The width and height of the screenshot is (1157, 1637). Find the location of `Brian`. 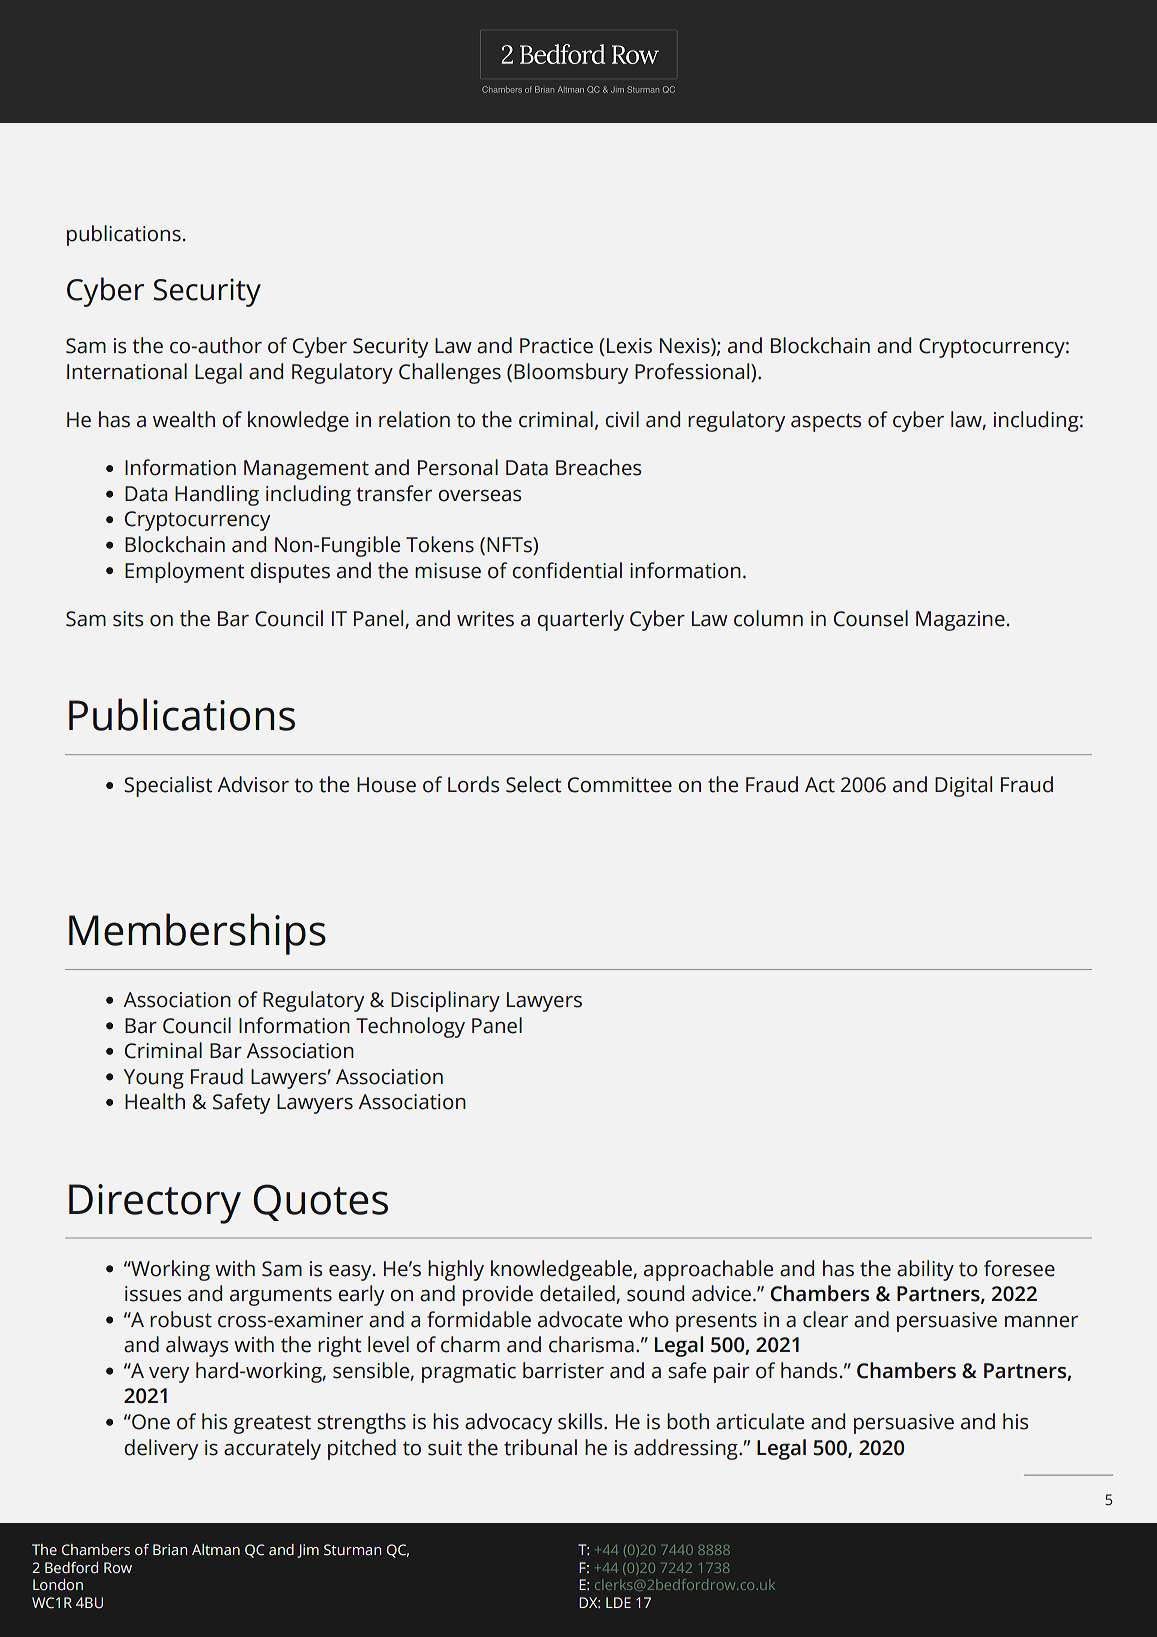

Brian is located at coordinates (170, 1550).
